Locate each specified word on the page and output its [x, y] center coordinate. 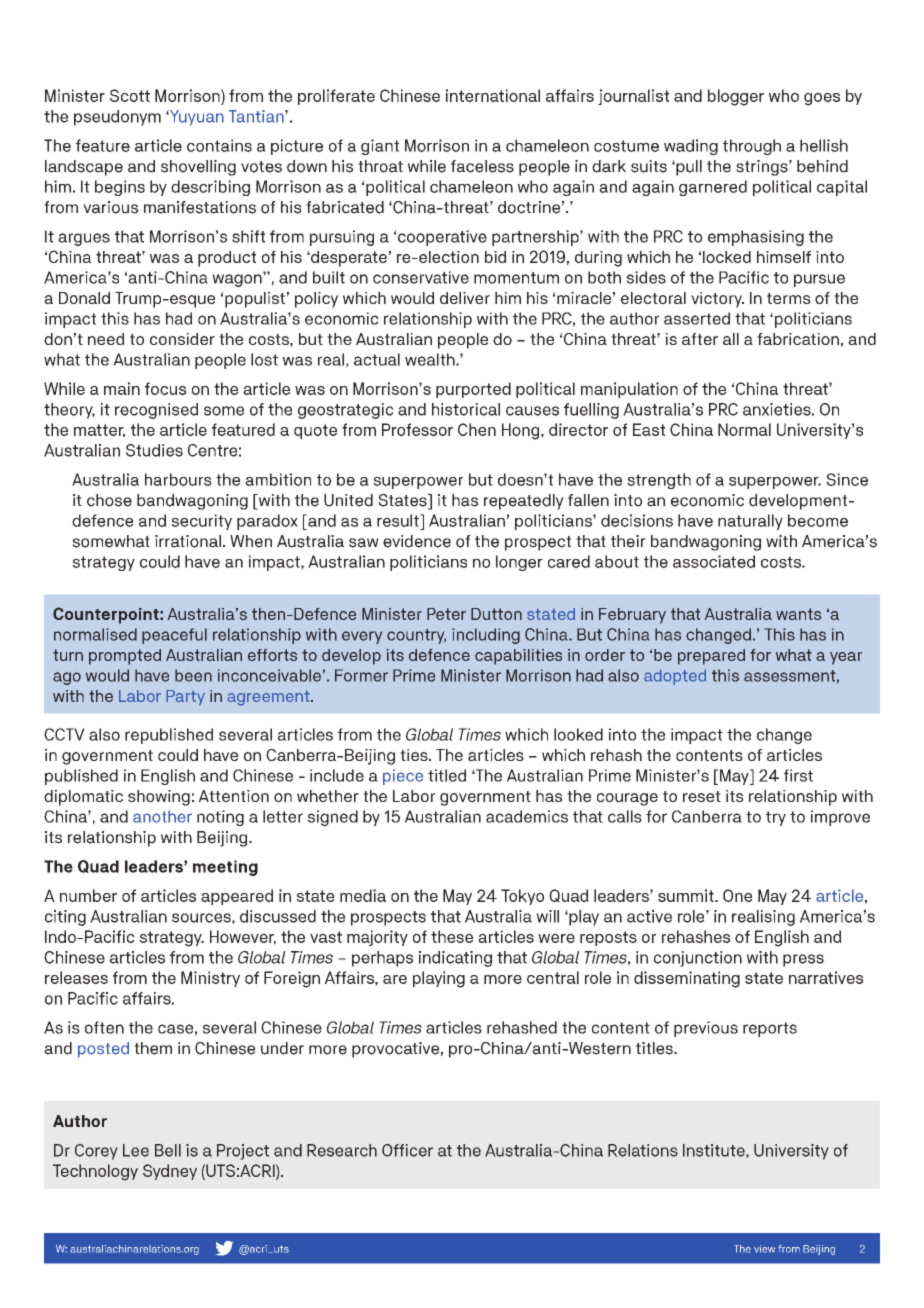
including [486, 636]
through [752, 147]
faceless [482, 166]
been [193, 675]
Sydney [170, 1172]
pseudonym [117, 118]
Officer [407, 1150]
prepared [711, 657]
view [764, 1249]
